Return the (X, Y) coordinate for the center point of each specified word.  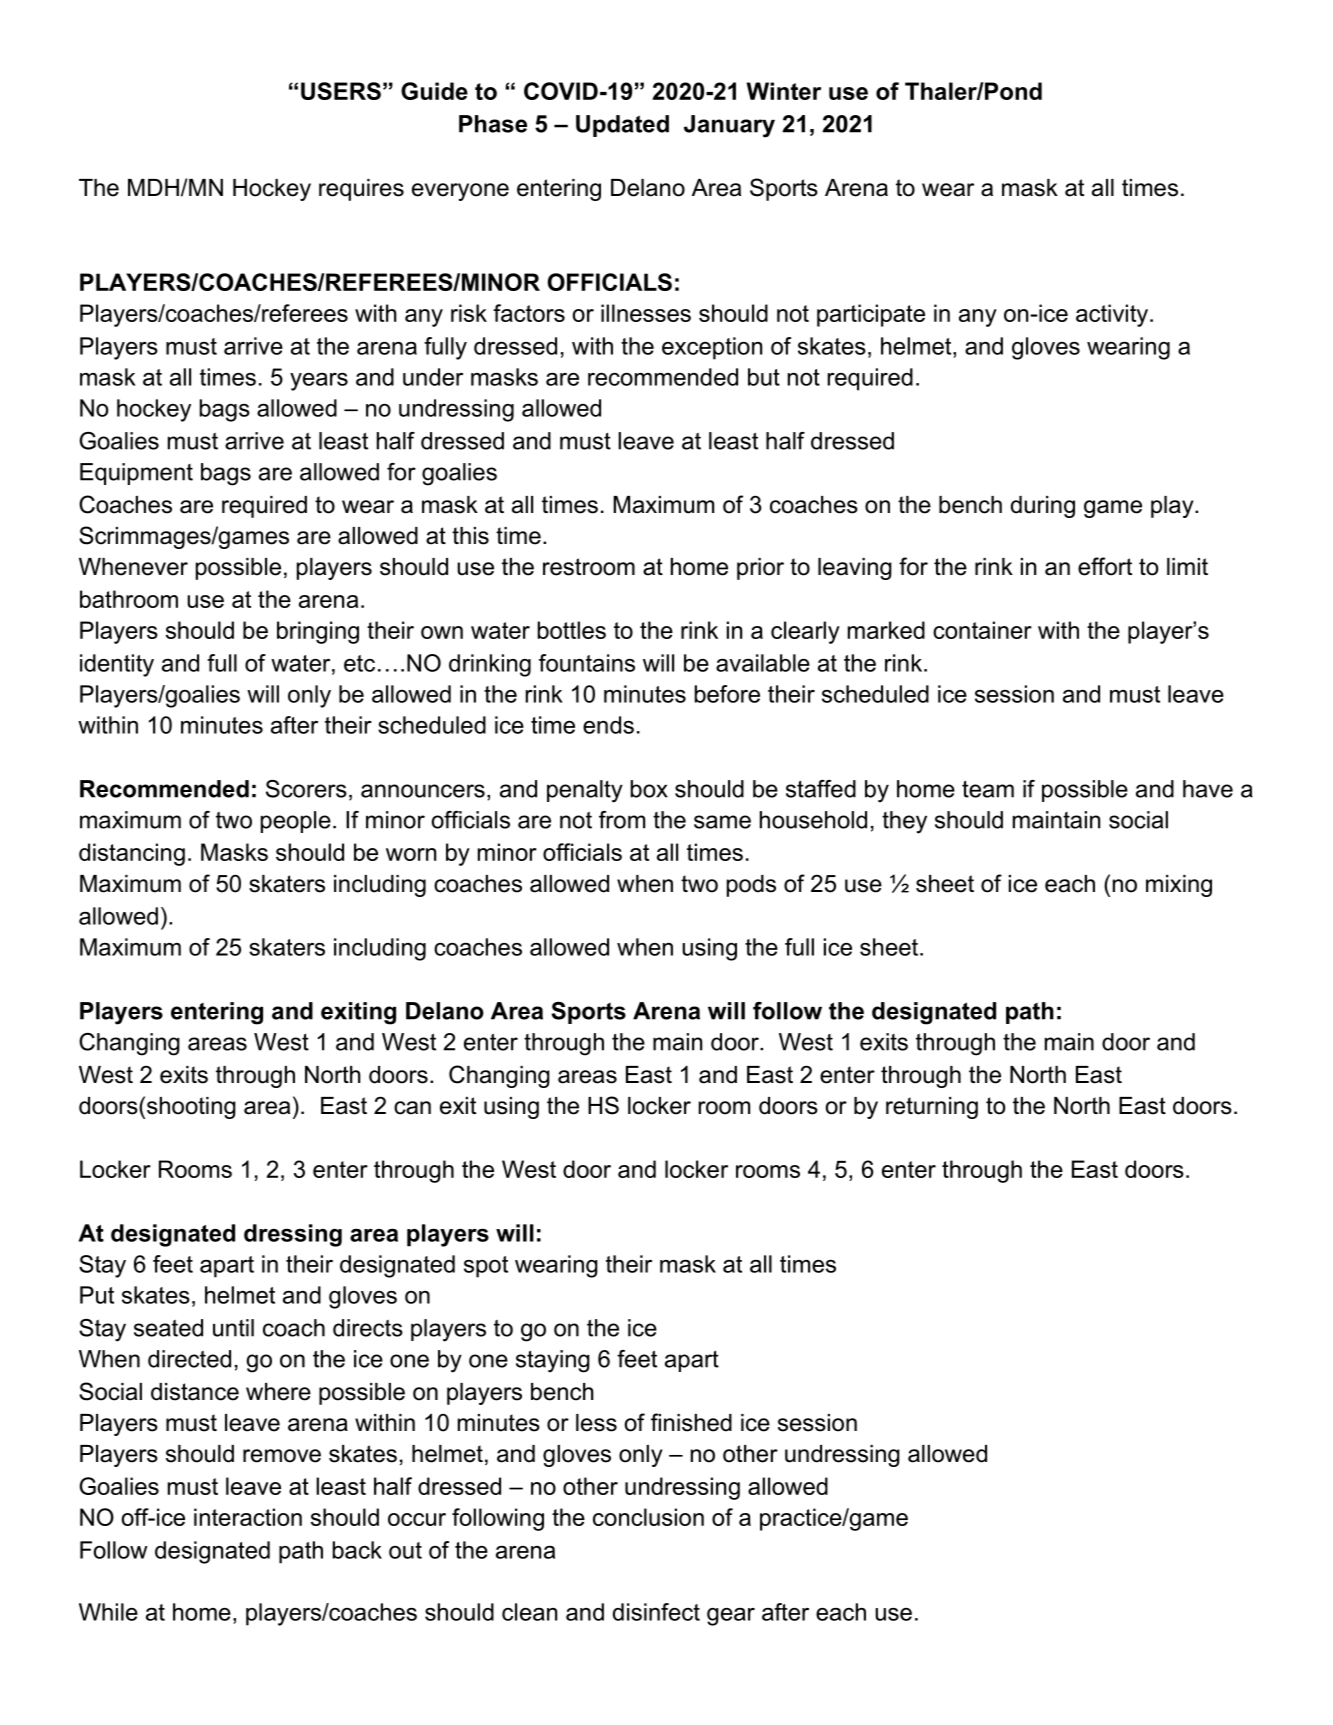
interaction (248, 1517)
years (319, 382)
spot (486, 1267)
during (1043, 507)
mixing (1179, 886)
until (233, 1328)
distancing (132, 854)
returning (932, 1108)
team (988, 789)
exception (712, 348)
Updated (622, 126)
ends (608, 725)
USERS (341, 91)
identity (117, 665)
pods (751, 886)
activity (1113, 315)
